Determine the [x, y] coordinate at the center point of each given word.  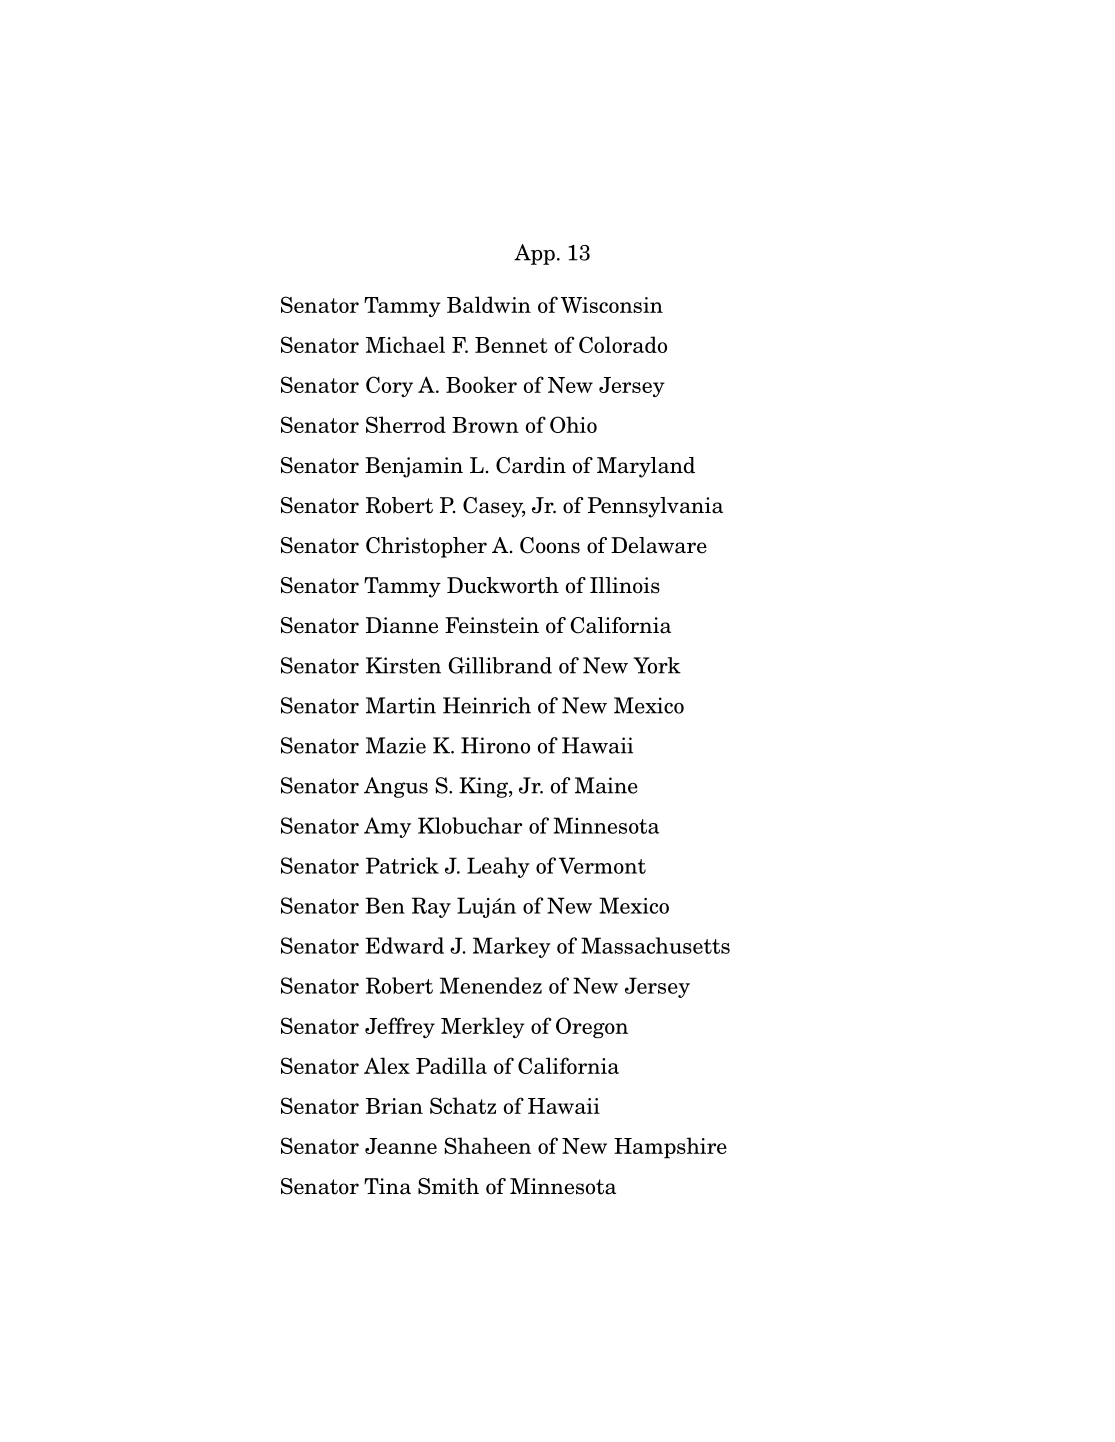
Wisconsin [612, 305]
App [534, 254]
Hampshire [670, 1148]
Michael [405, 344]
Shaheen [487, 1145]
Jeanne [401, 1146]
